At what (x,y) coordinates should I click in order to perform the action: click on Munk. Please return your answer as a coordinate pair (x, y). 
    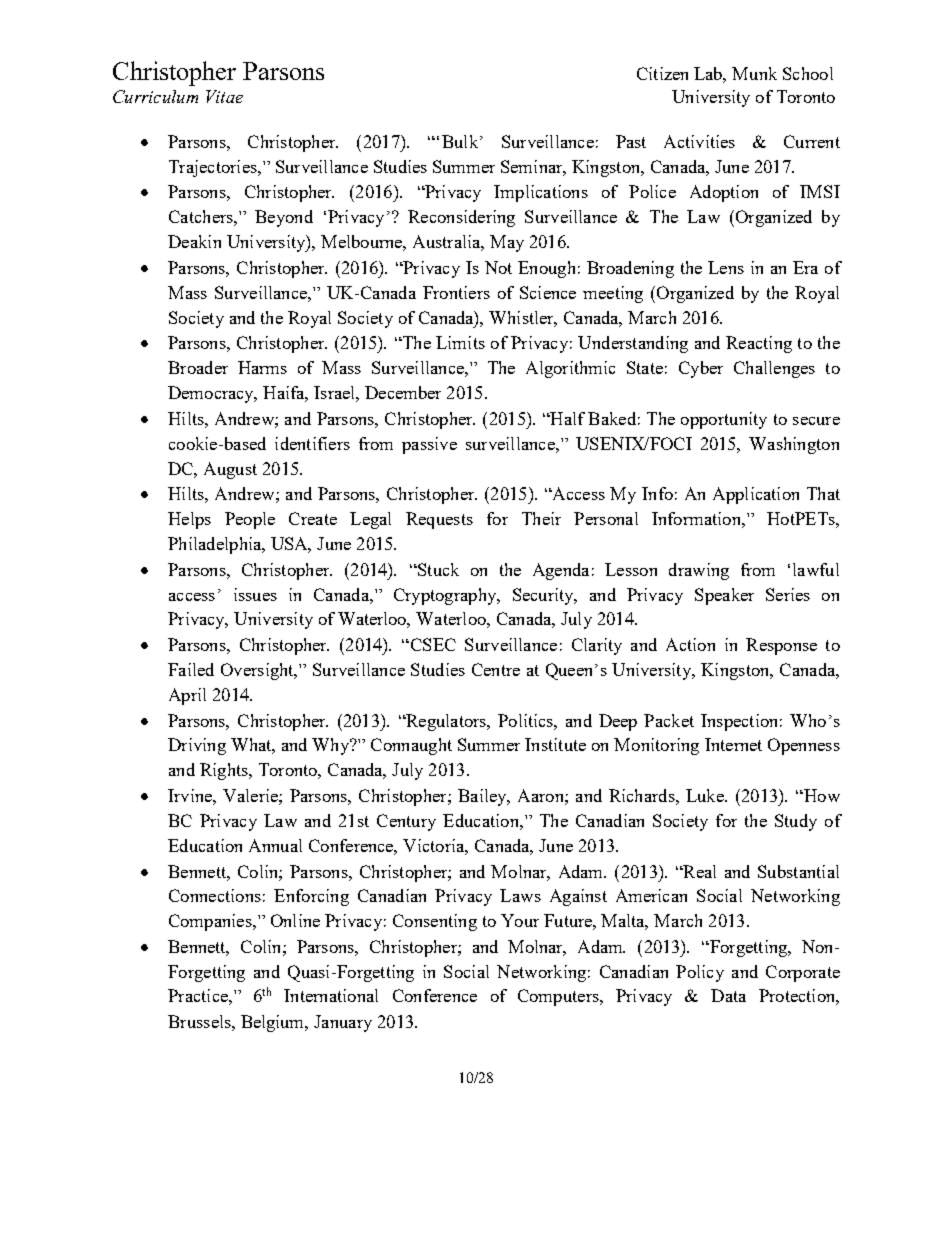
    Looking at the image, I should click on (754, 73).
